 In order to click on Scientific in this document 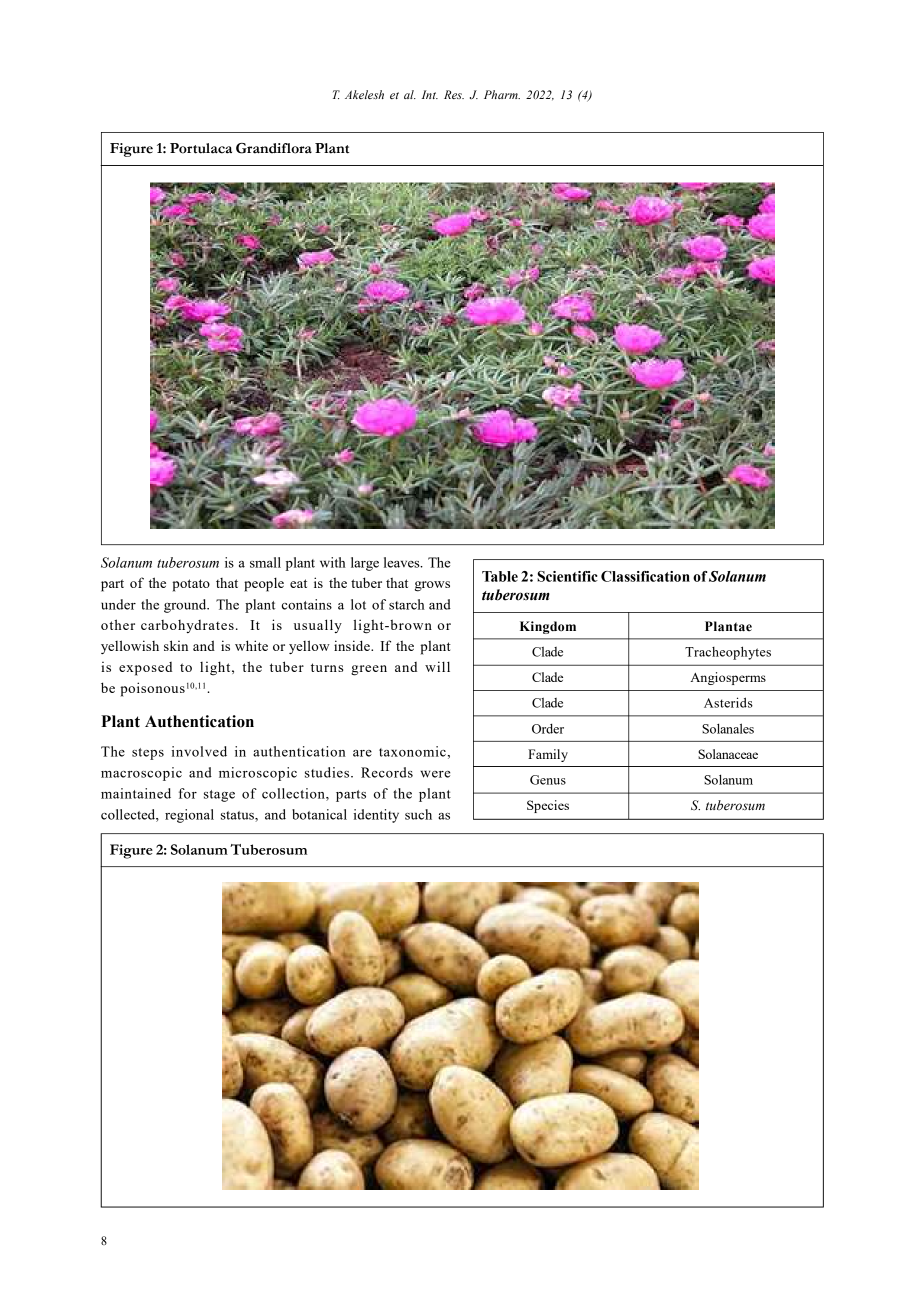, I will do `click(567, 576)`.
